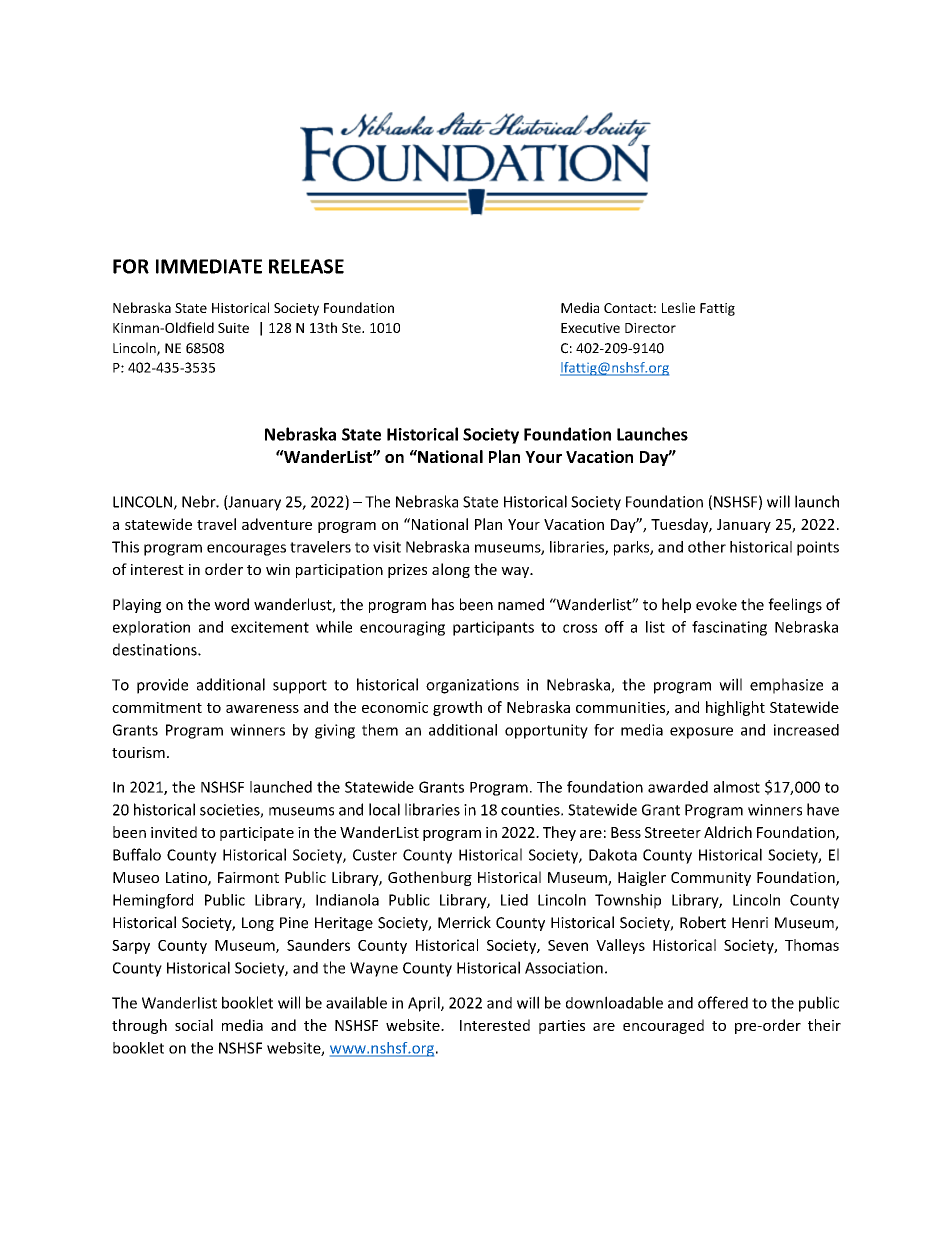 This page has height=1233, width=952. Describe the element at coordinates (737, 787) in the page. I see `almost` at that location.
